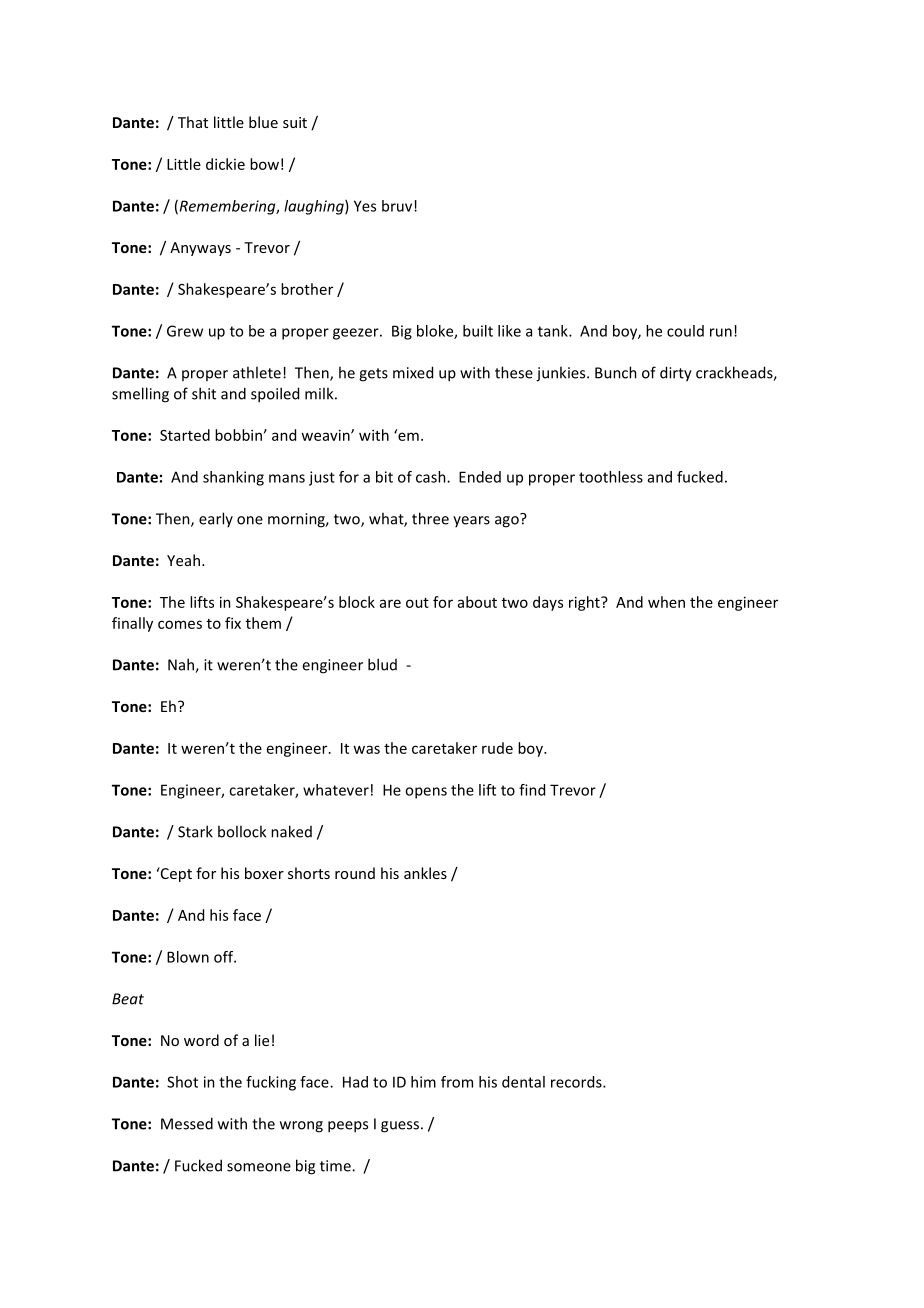 The width and height of the screenshot is (924, 1308). Describe the element at coordinates (477, 602) in the screenshot. I see `about` at that location.
